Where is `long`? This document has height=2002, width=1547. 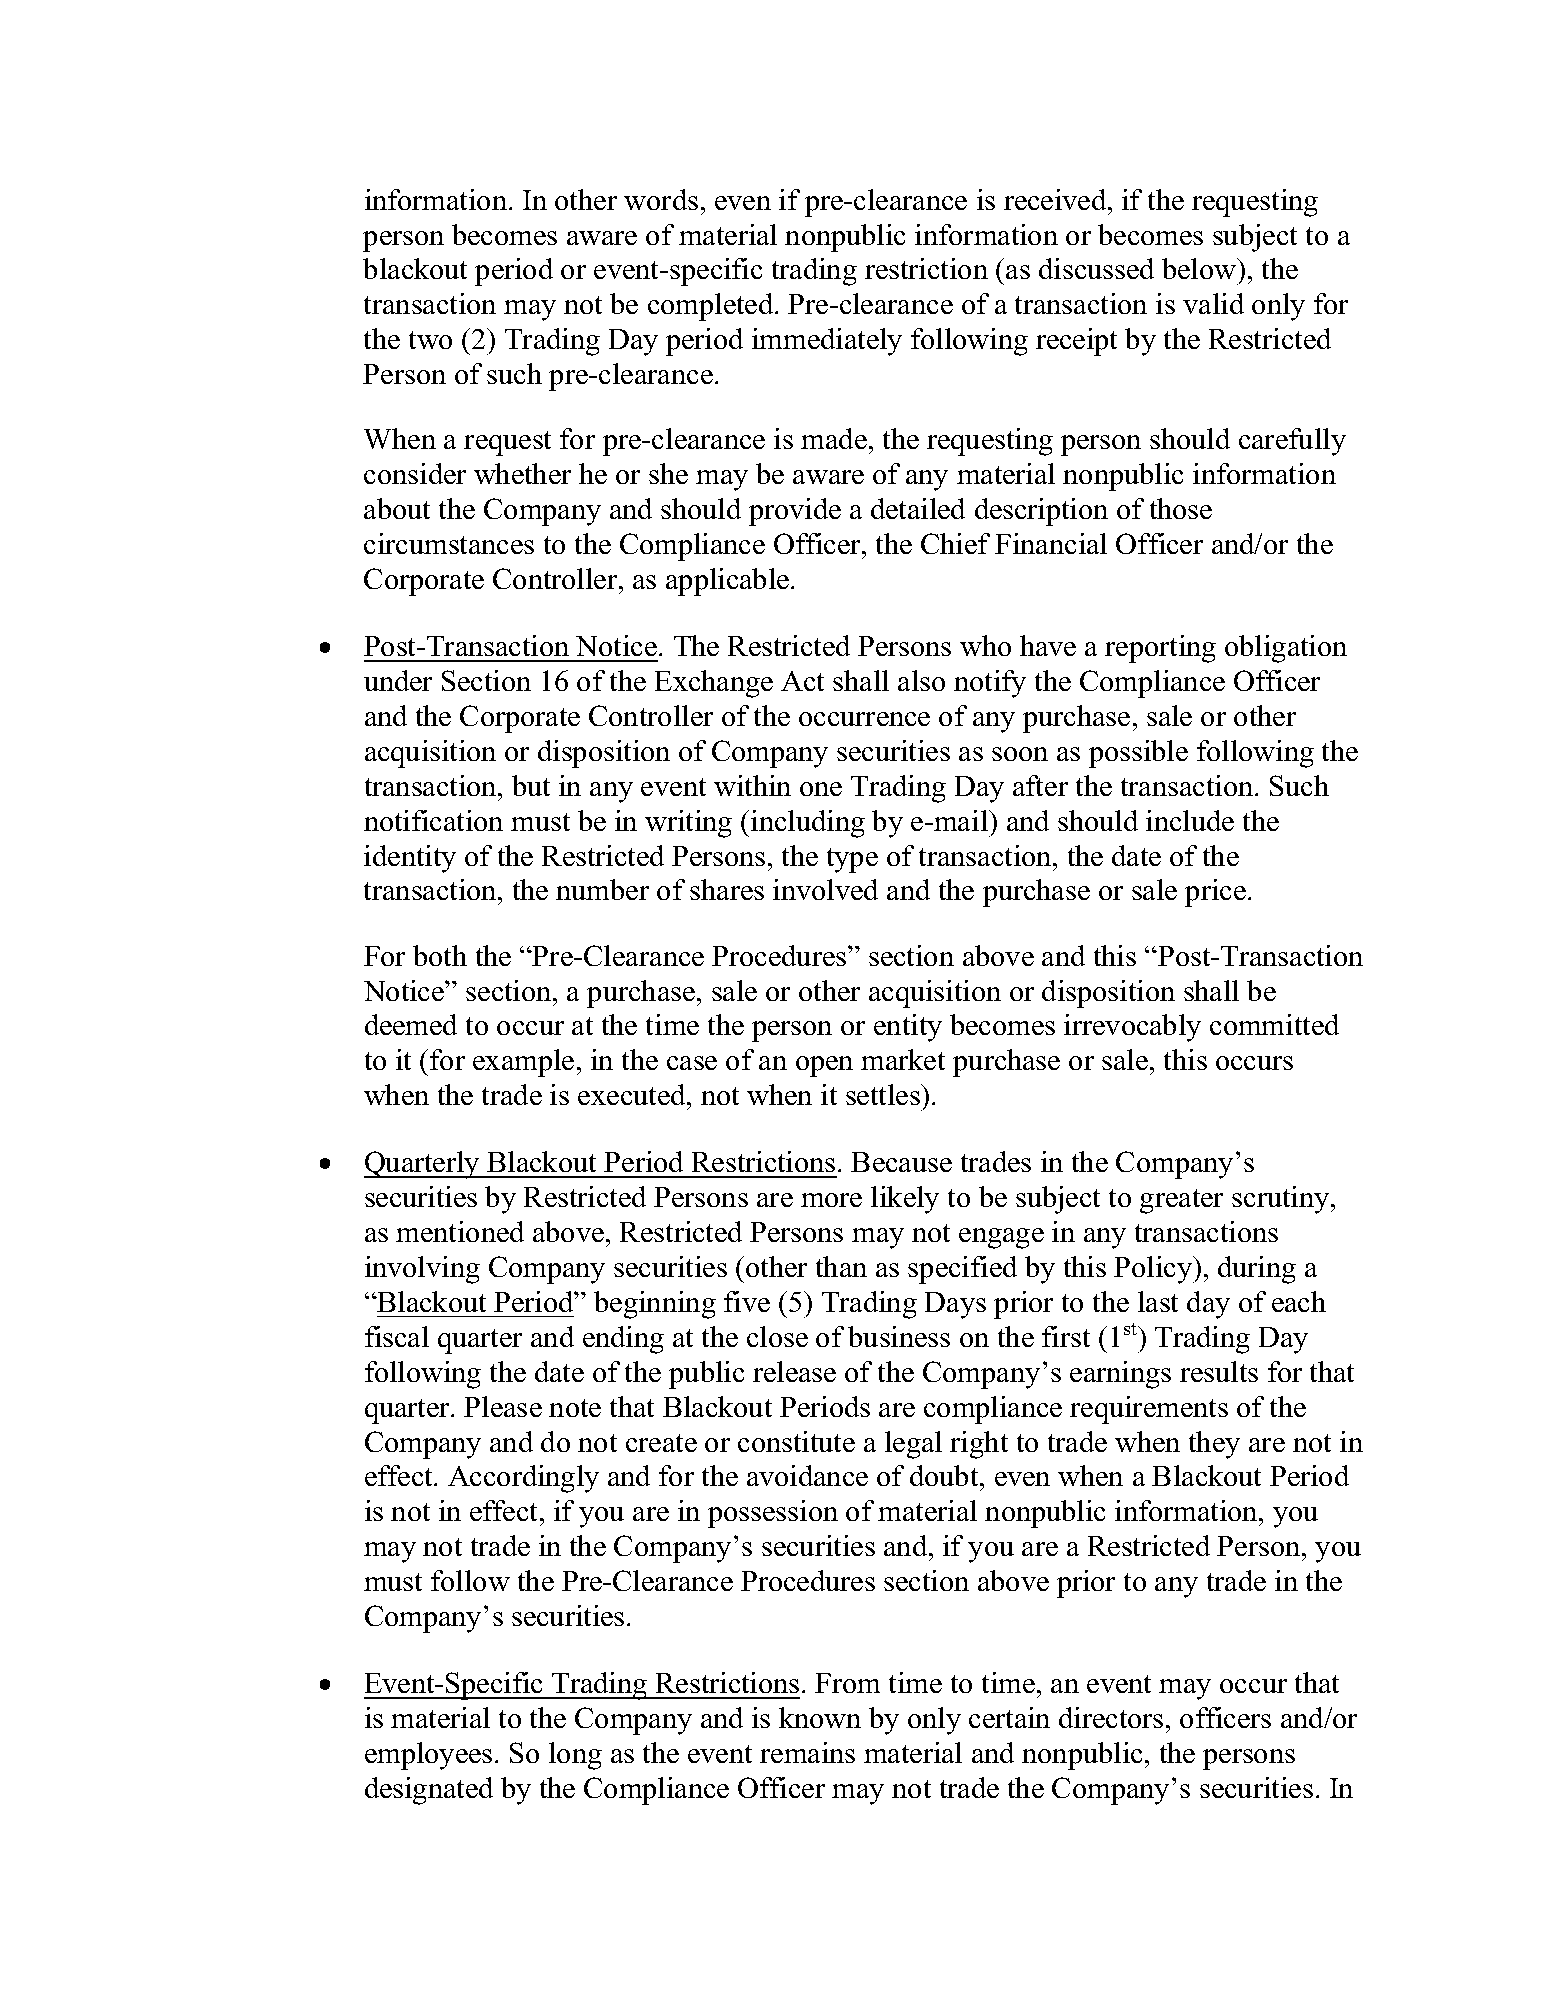
long is located at coordinates (575, 1756).
